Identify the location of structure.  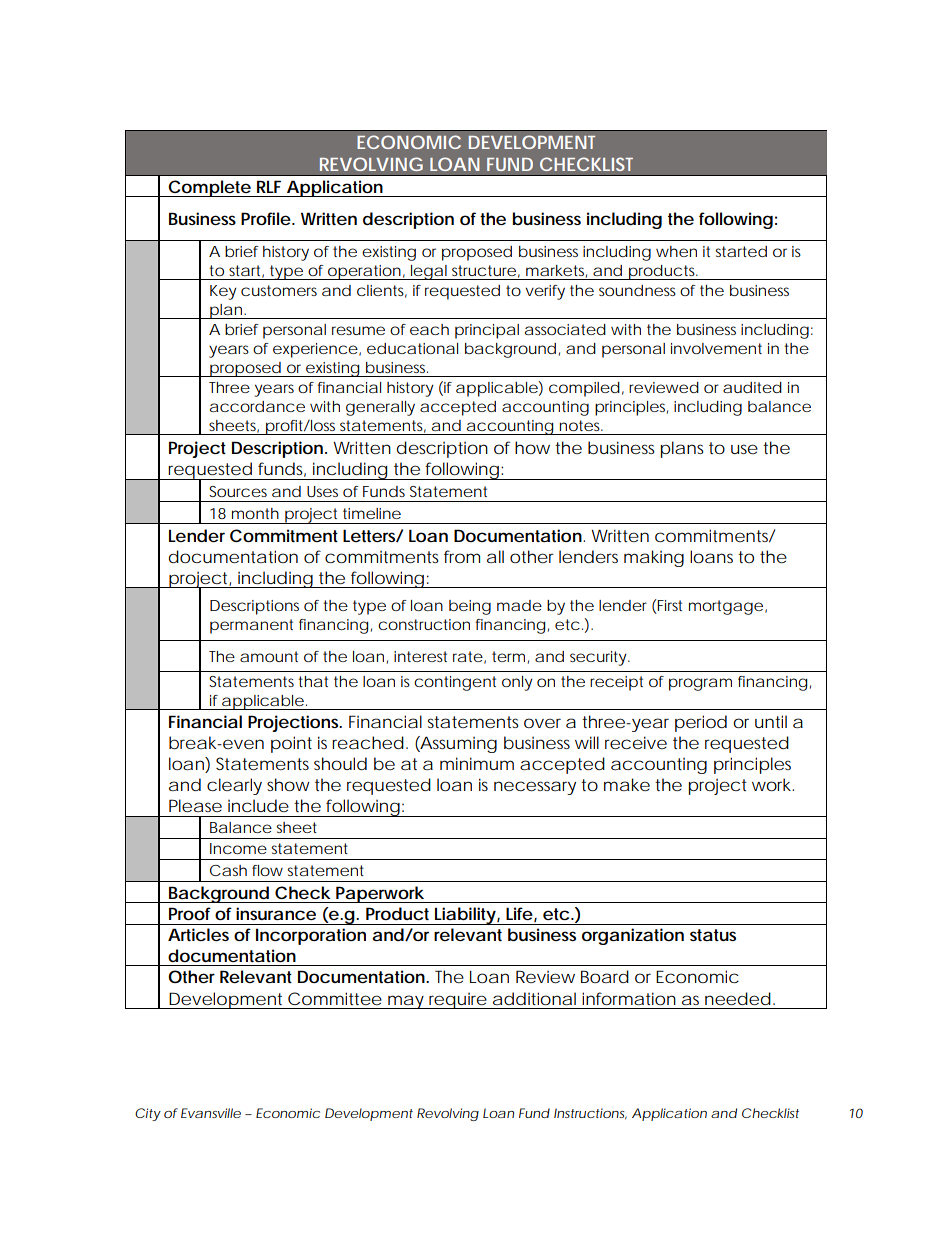
(484, 270).
